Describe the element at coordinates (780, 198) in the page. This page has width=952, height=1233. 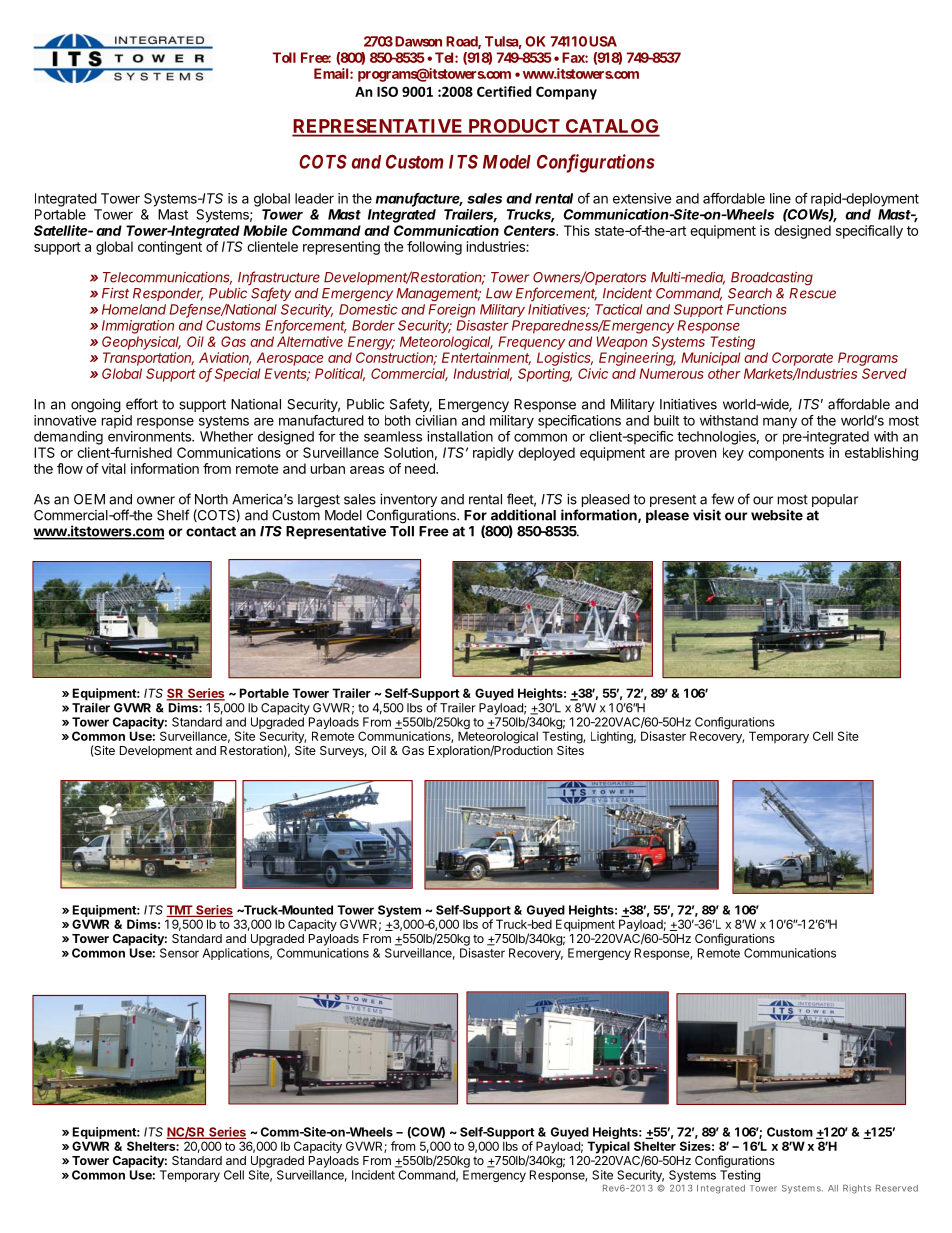
I see `line` at that location.
